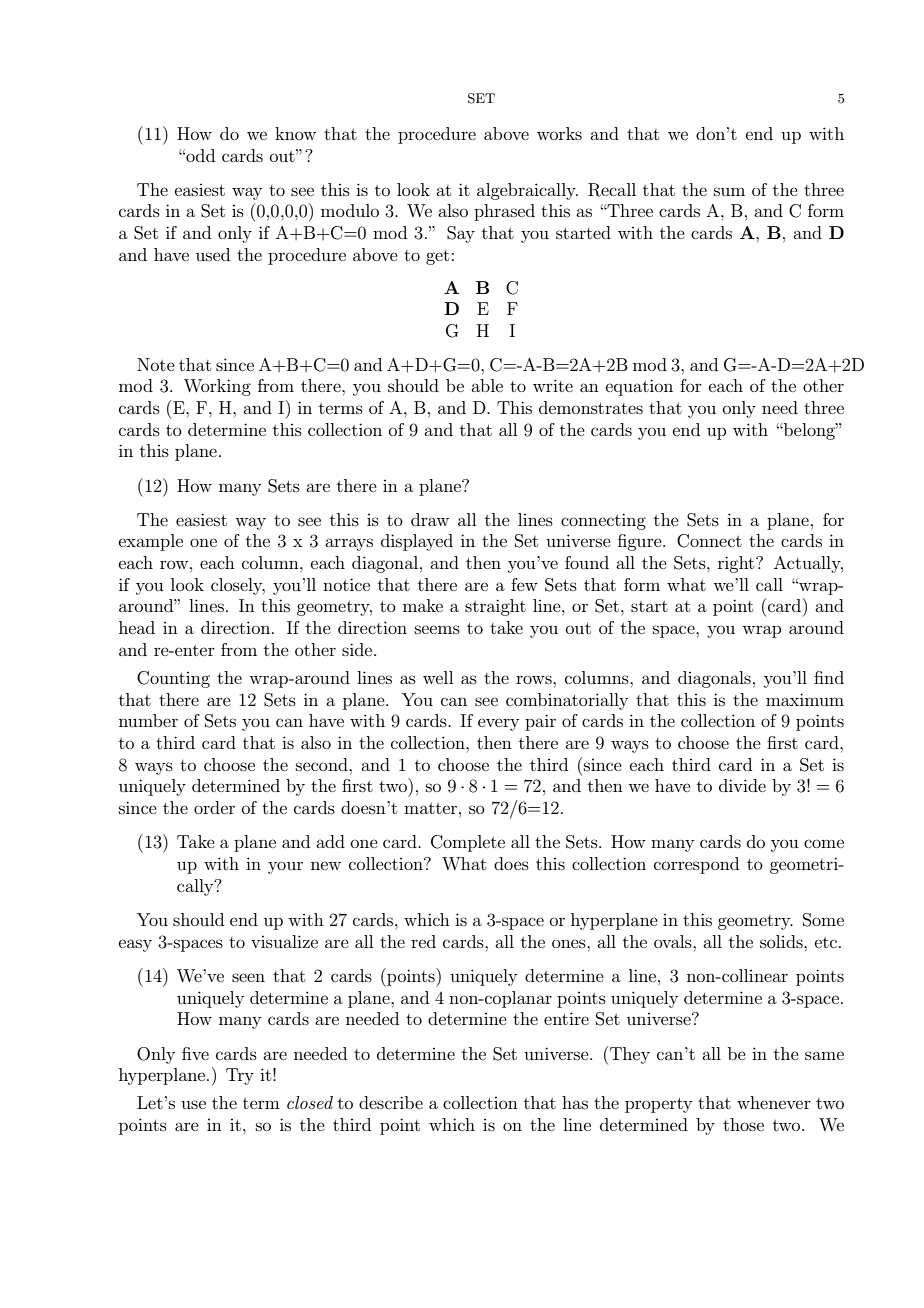 The image size is (924, 1308). I want to click on your, so click(285, 867).
